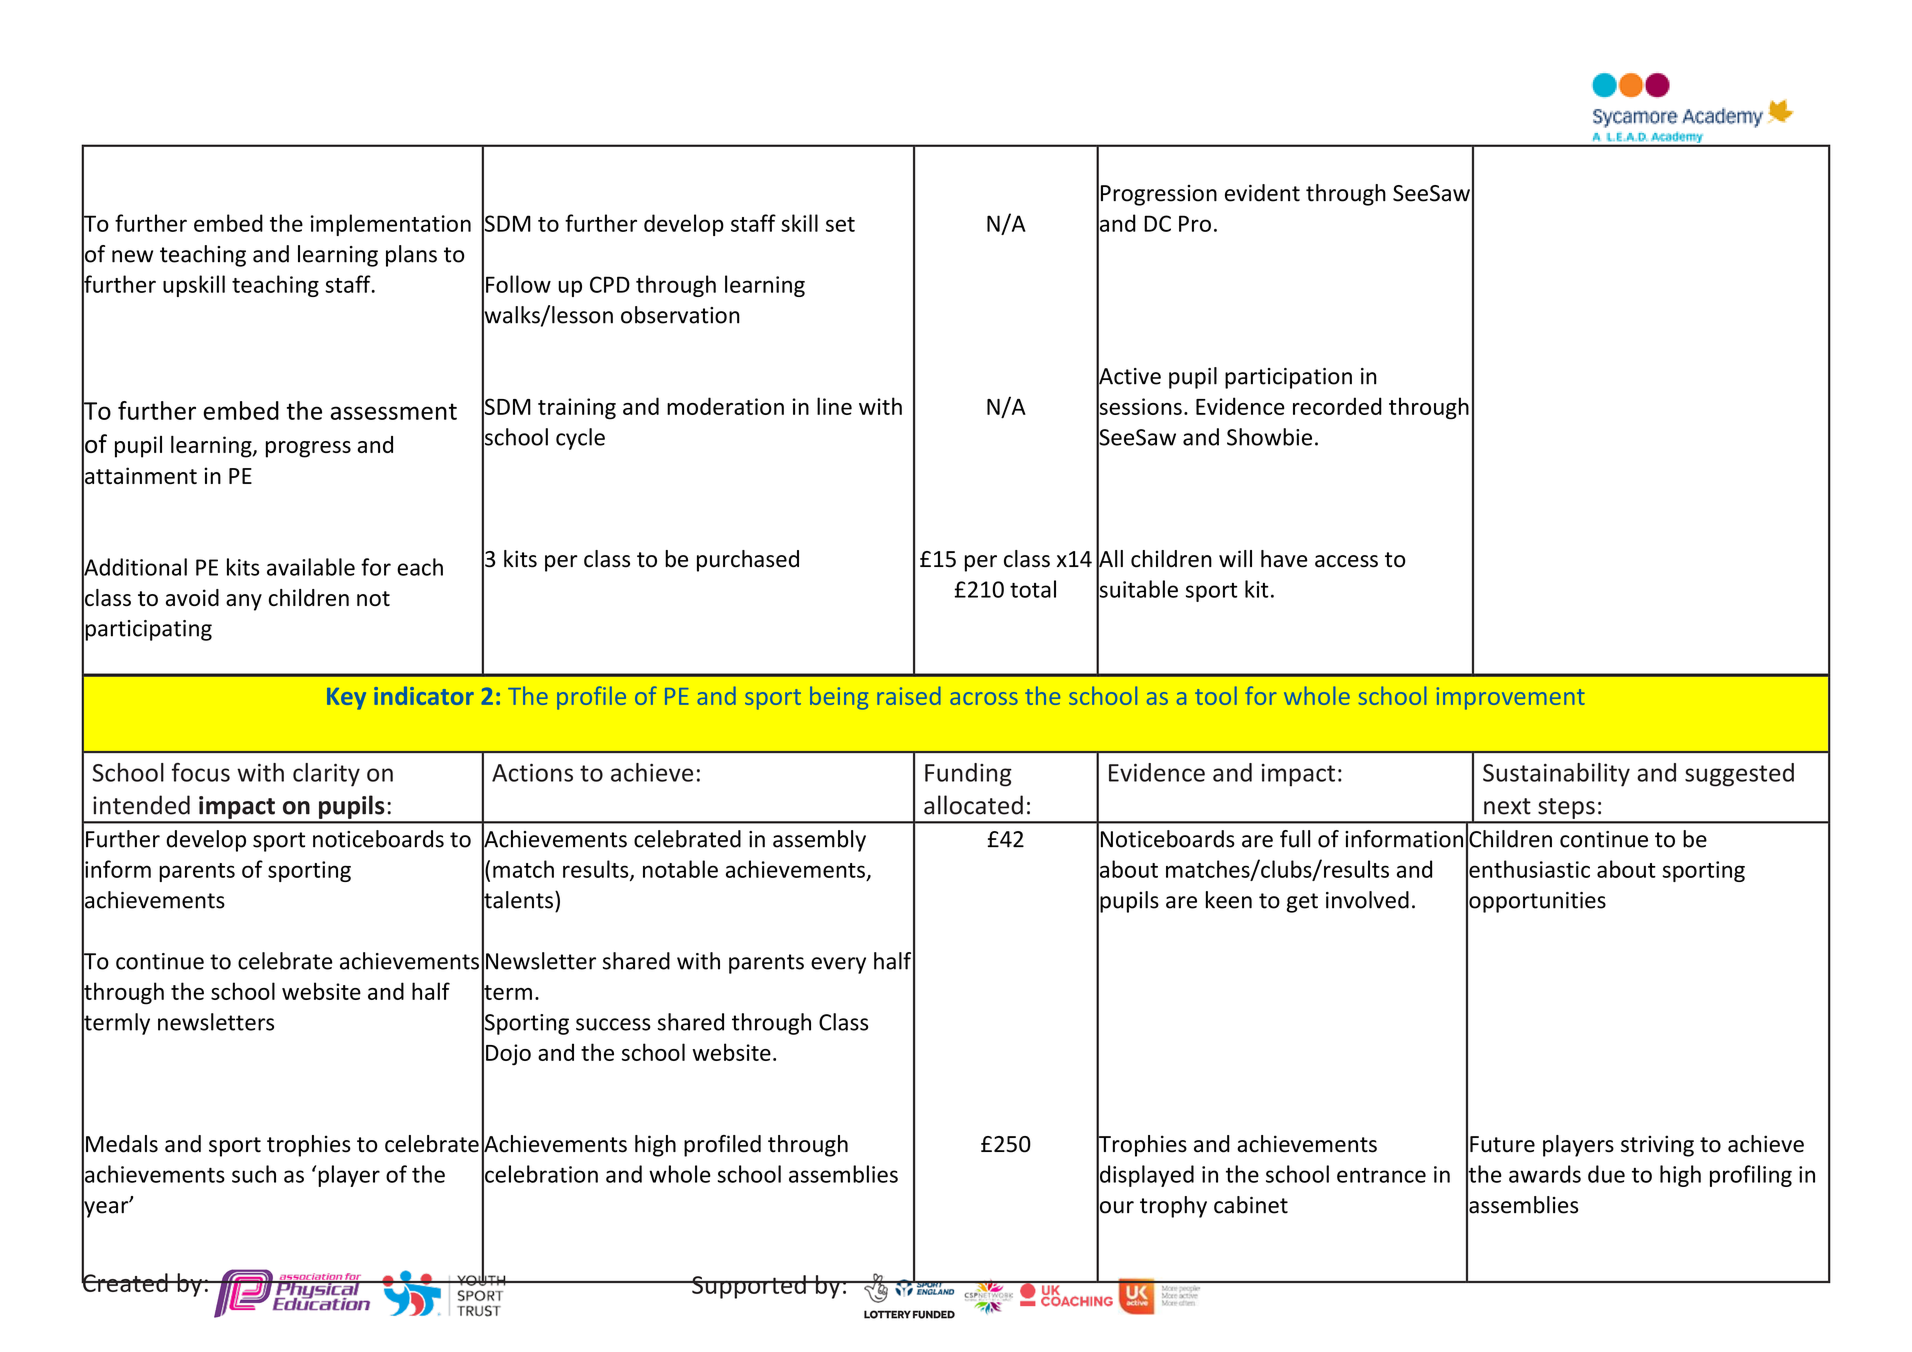 The image size is (1912, 1352). I want to click on every, so click(838, 965).
